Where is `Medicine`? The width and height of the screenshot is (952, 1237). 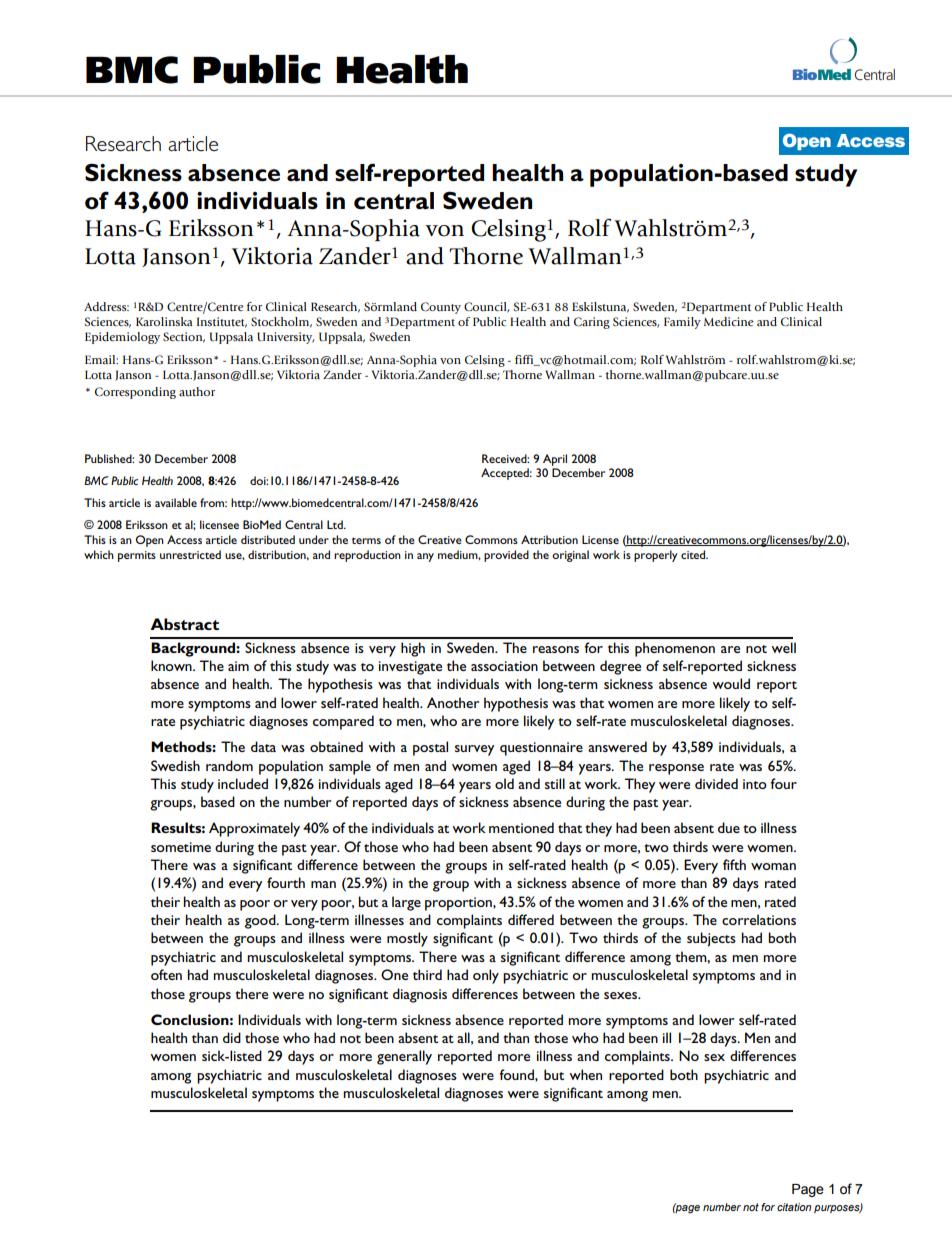 Medicine is located at coordinates (729, 321).
